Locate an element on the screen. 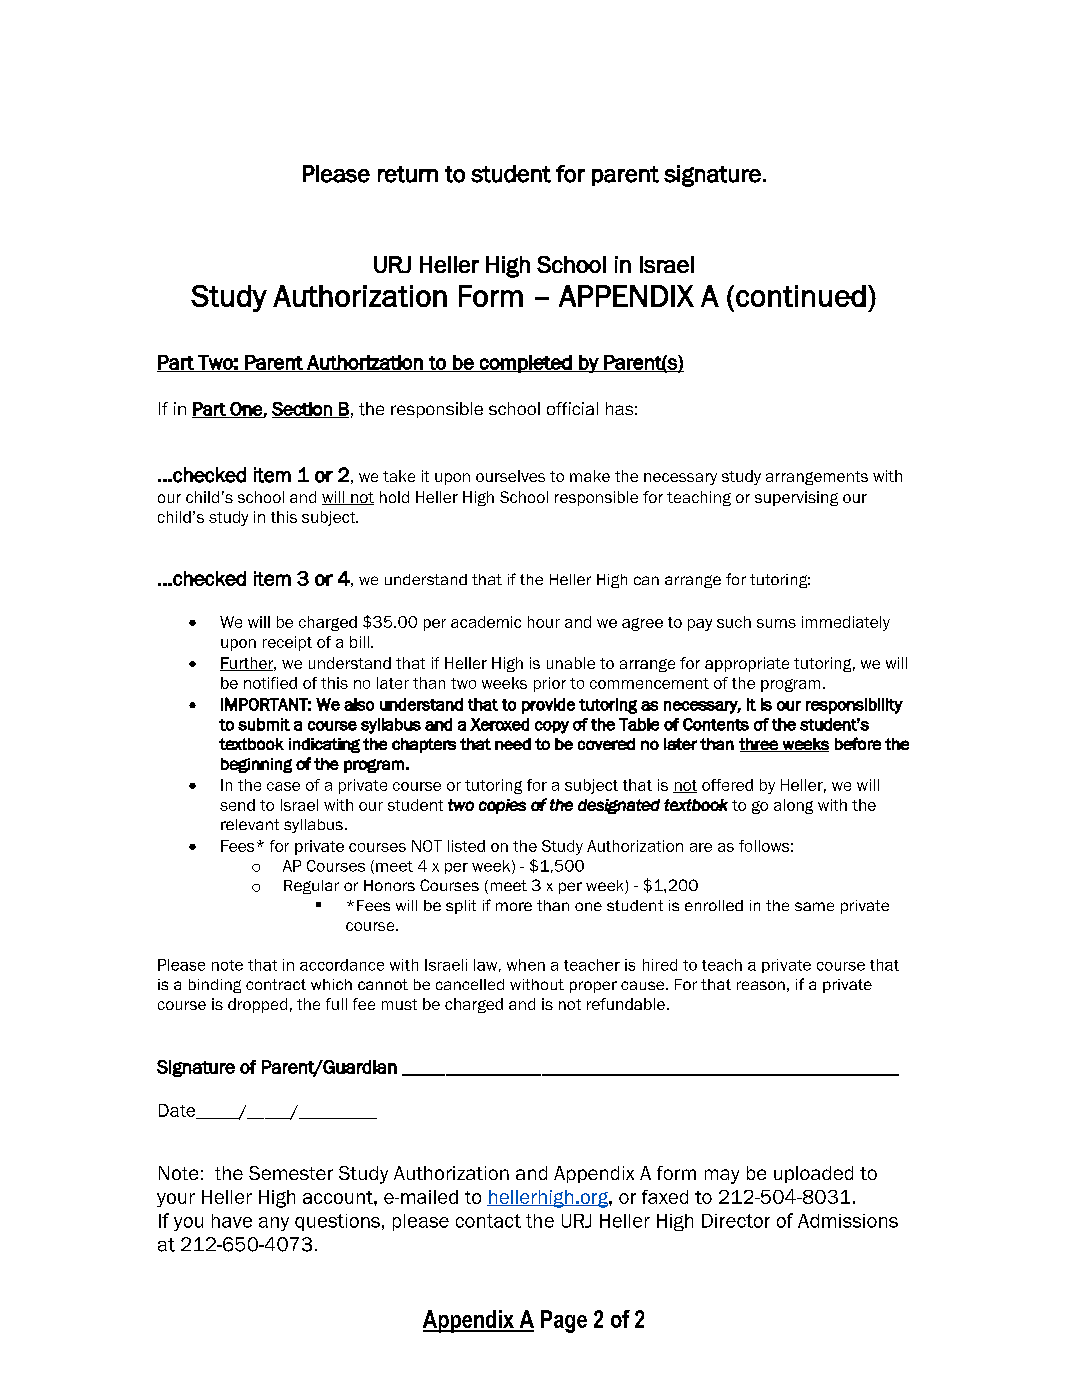 The image size is (1068, 1382). three is located at coordinates (759, 745).
